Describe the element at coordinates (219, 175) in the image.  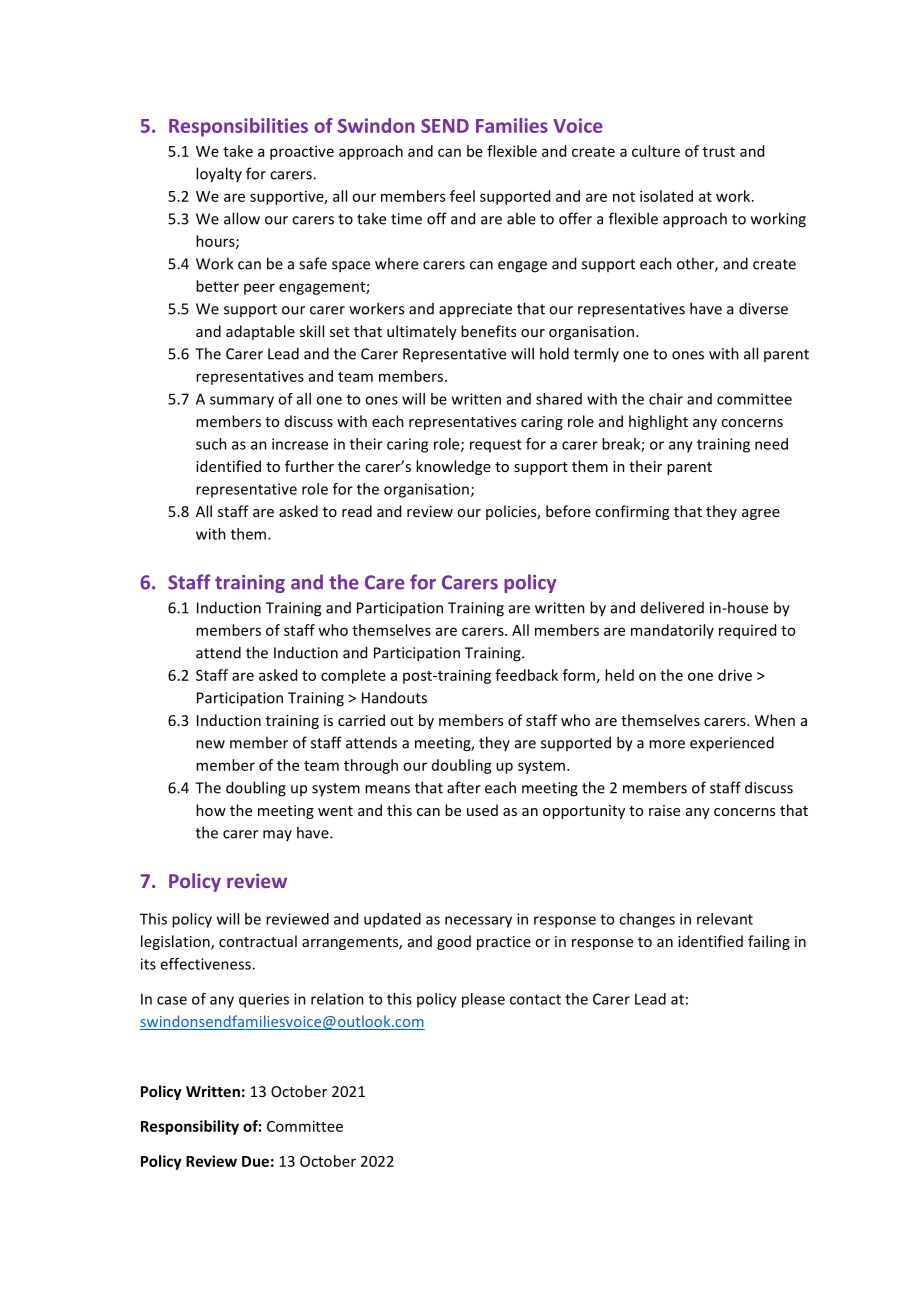
I see `loyalty` at that location.
